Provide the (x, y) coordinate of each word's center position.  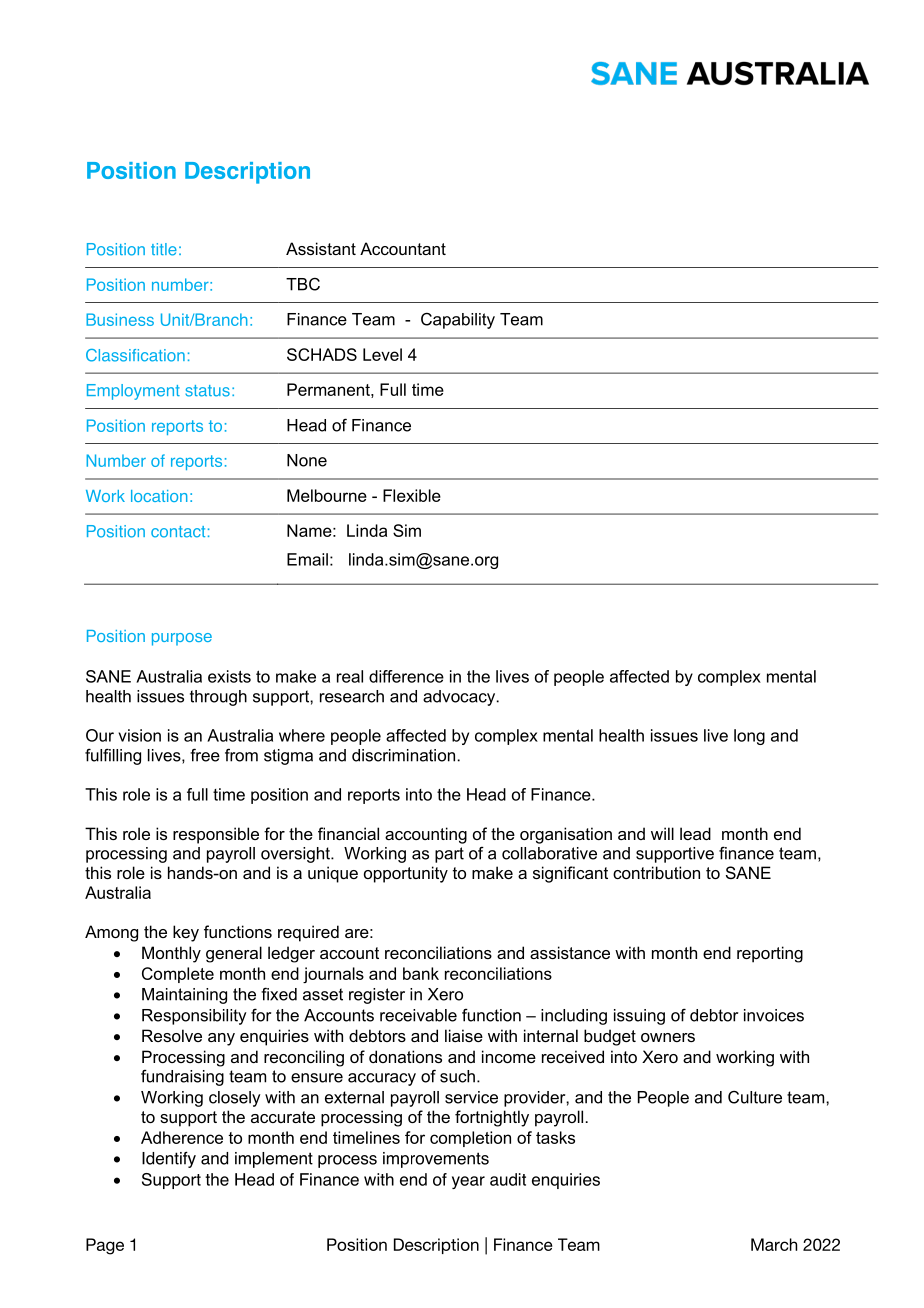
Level (382, 354)
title (164, 249)
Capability (458, 321)
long (749, 737)
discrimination (403, 755)
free (205, 755)
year (468, 1182)
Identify (169, 1159)
